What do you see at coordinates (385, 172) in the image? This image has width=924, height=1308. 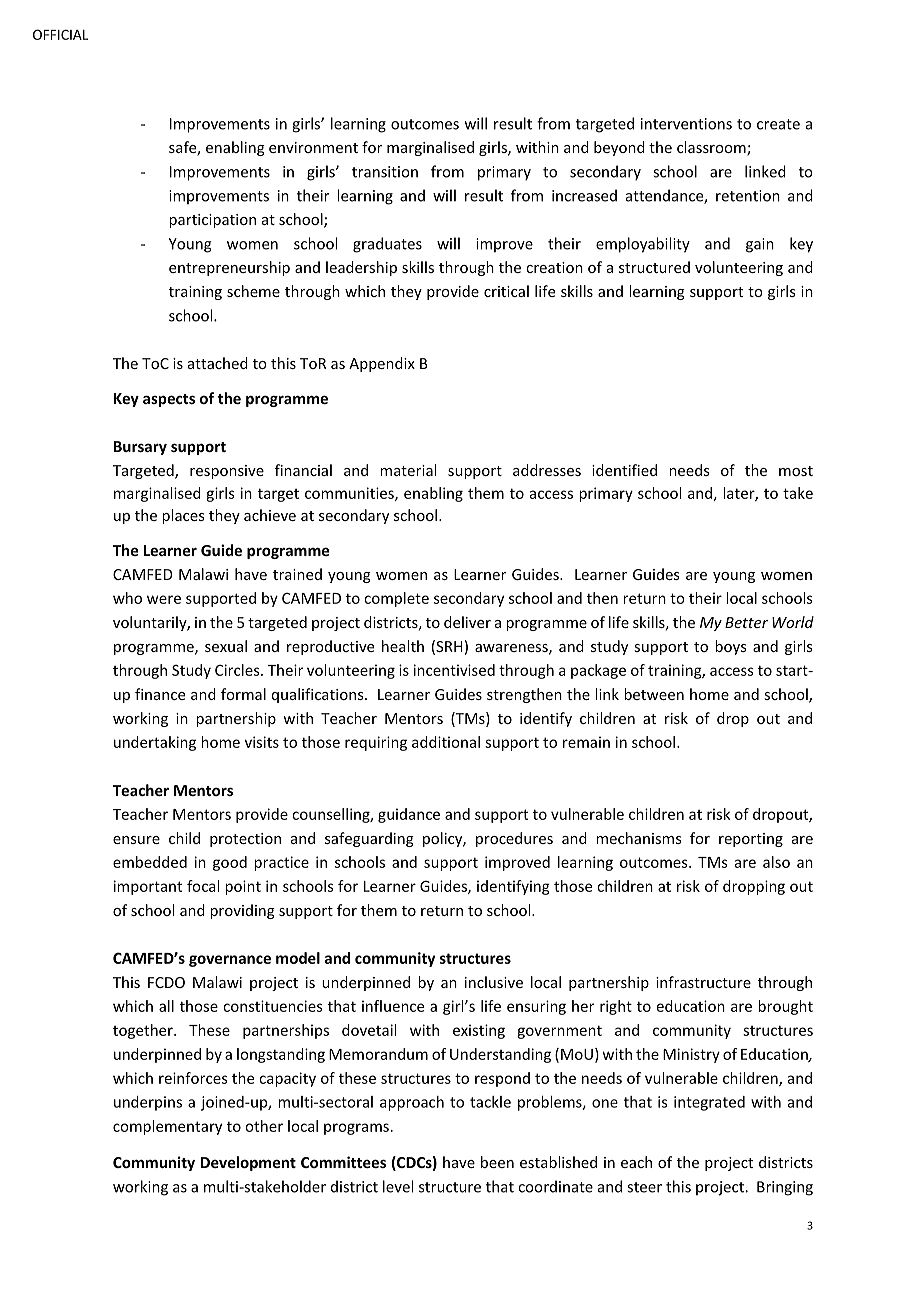 I see `transition` at bounding box center [385, 172].
